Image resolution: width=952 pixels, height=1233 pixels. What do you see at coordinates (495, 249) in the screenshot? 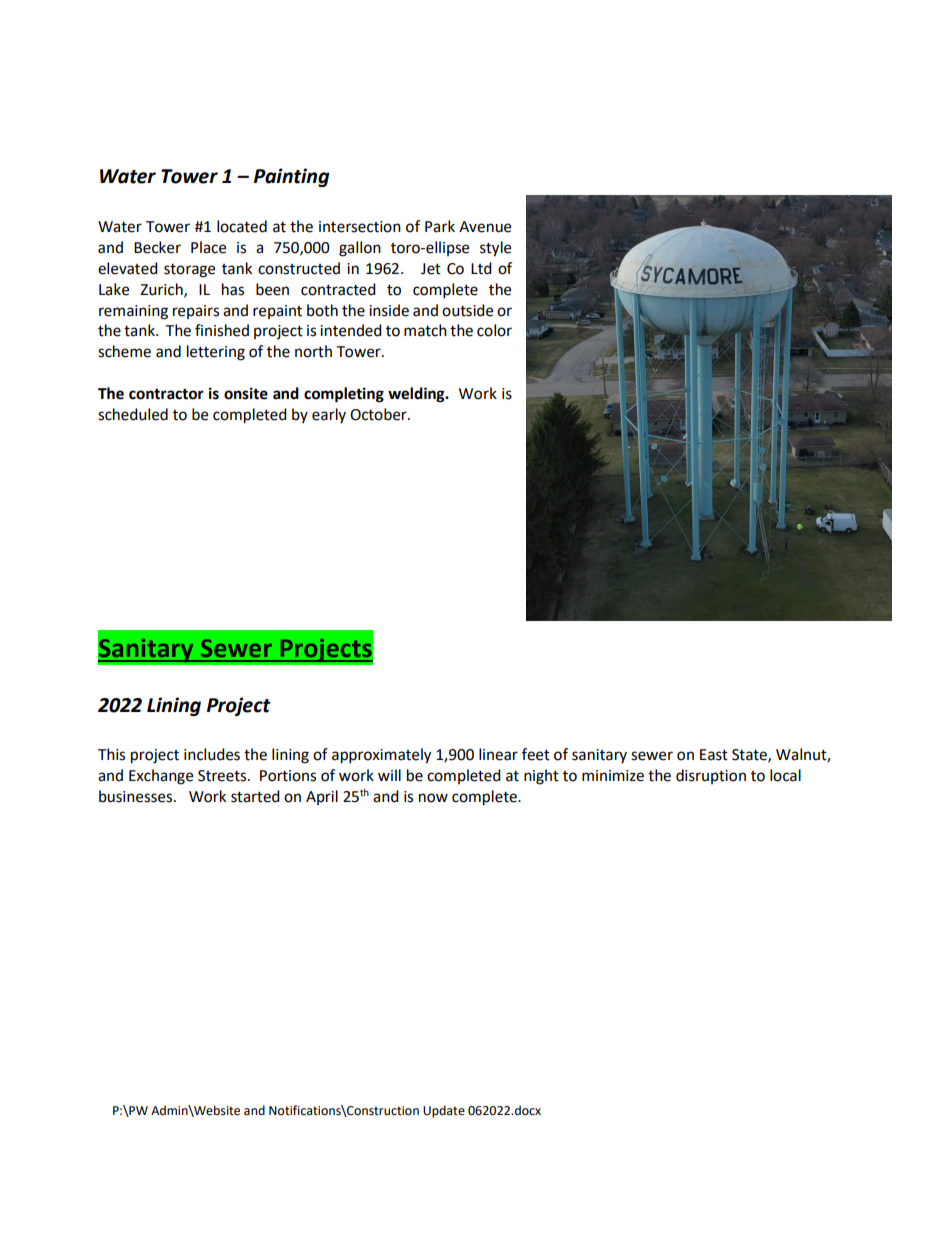
I see `style` at bounding box center [495, 249].
